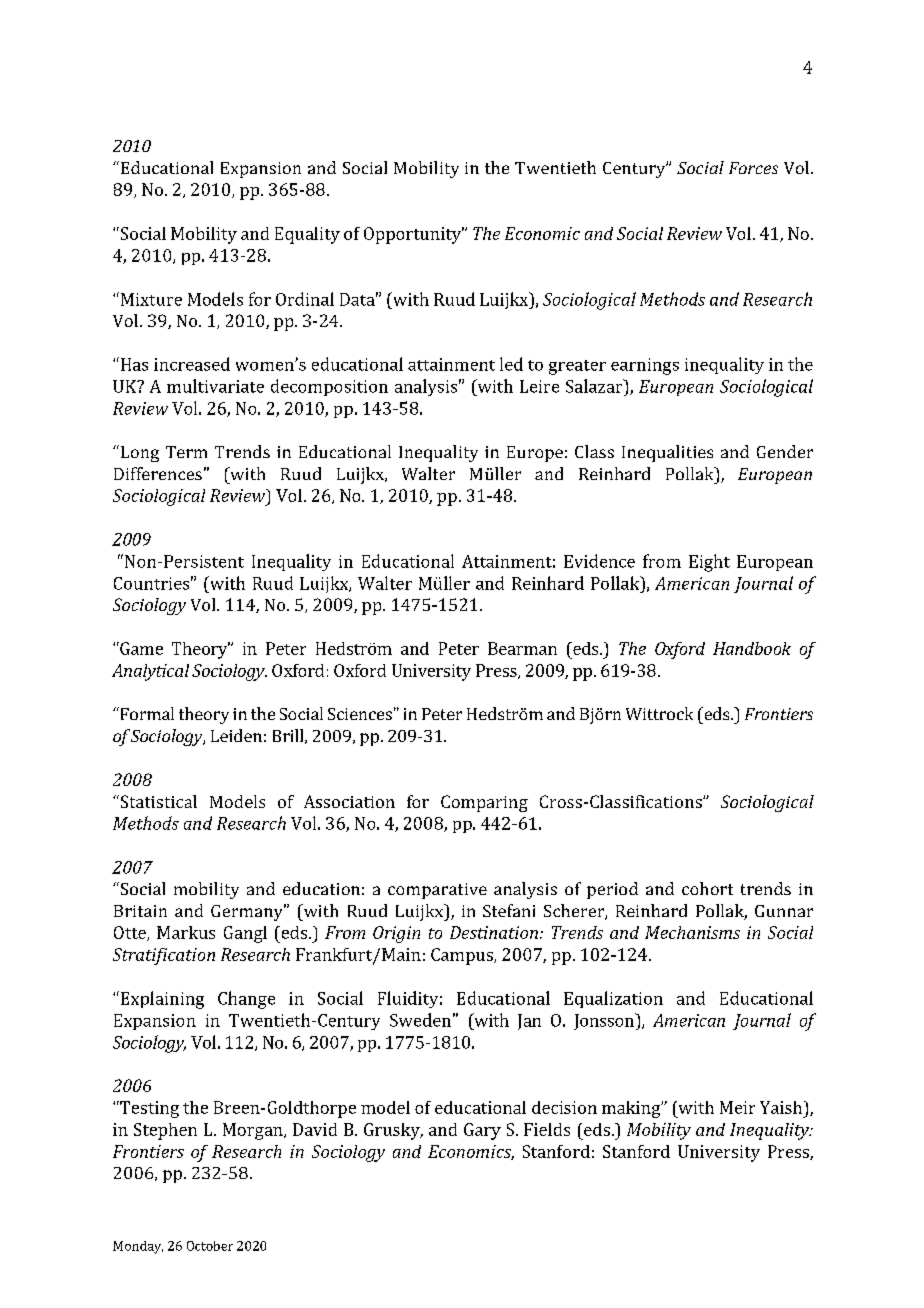 The width and height of the screenshot is (924, 1308). I want to click on Gary, so click(482, 1131).
